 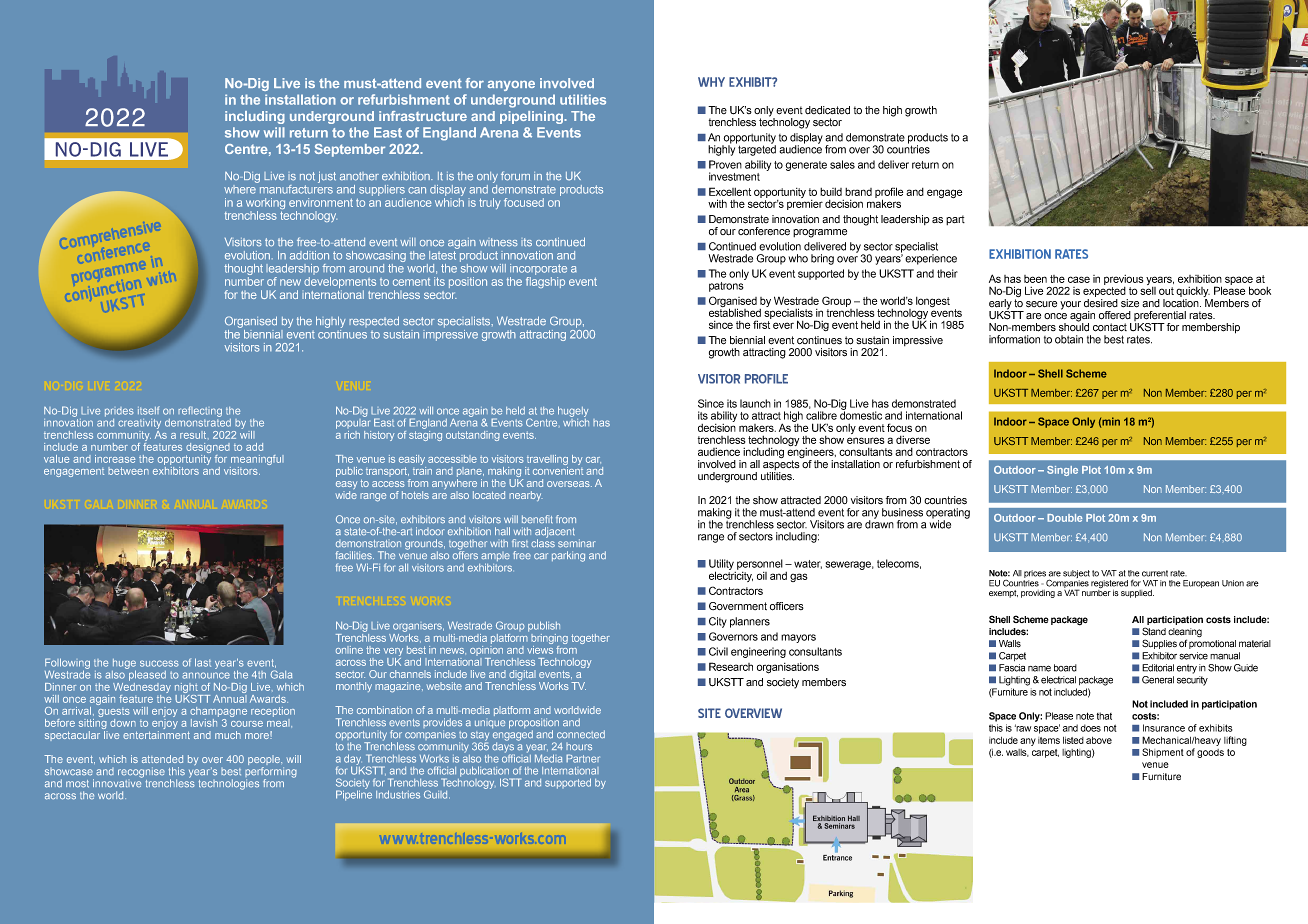 What do you see at coordinates (721, 565) in the screenshot?
I see `Utility` at bounding box center [721, 565].
